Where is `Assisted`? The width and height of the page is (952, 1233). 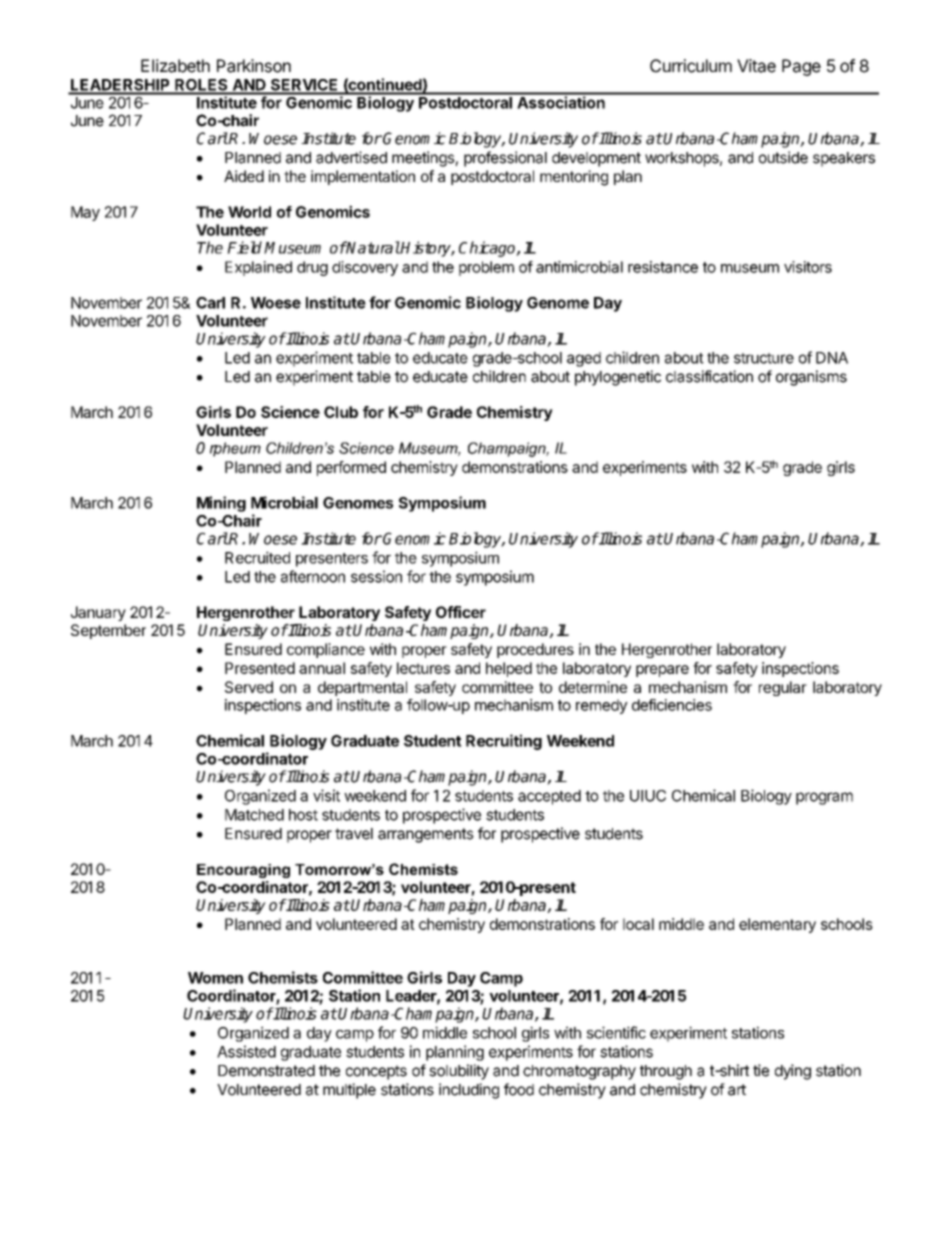
Assisted is located at coordinates (246, 1051).
